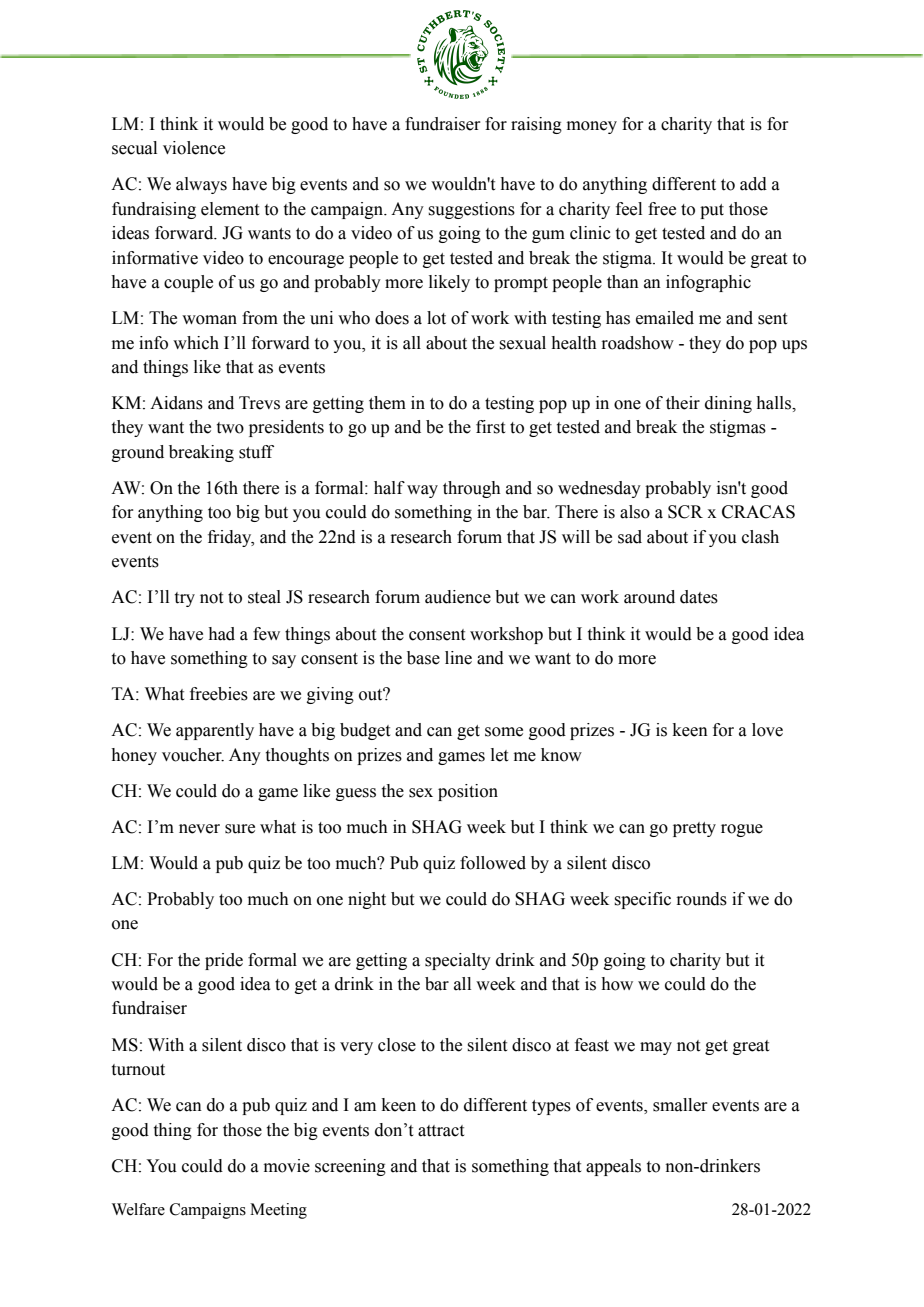  Describe the element at coordinates (760, 537) in the image. I see `clash` at that location.
